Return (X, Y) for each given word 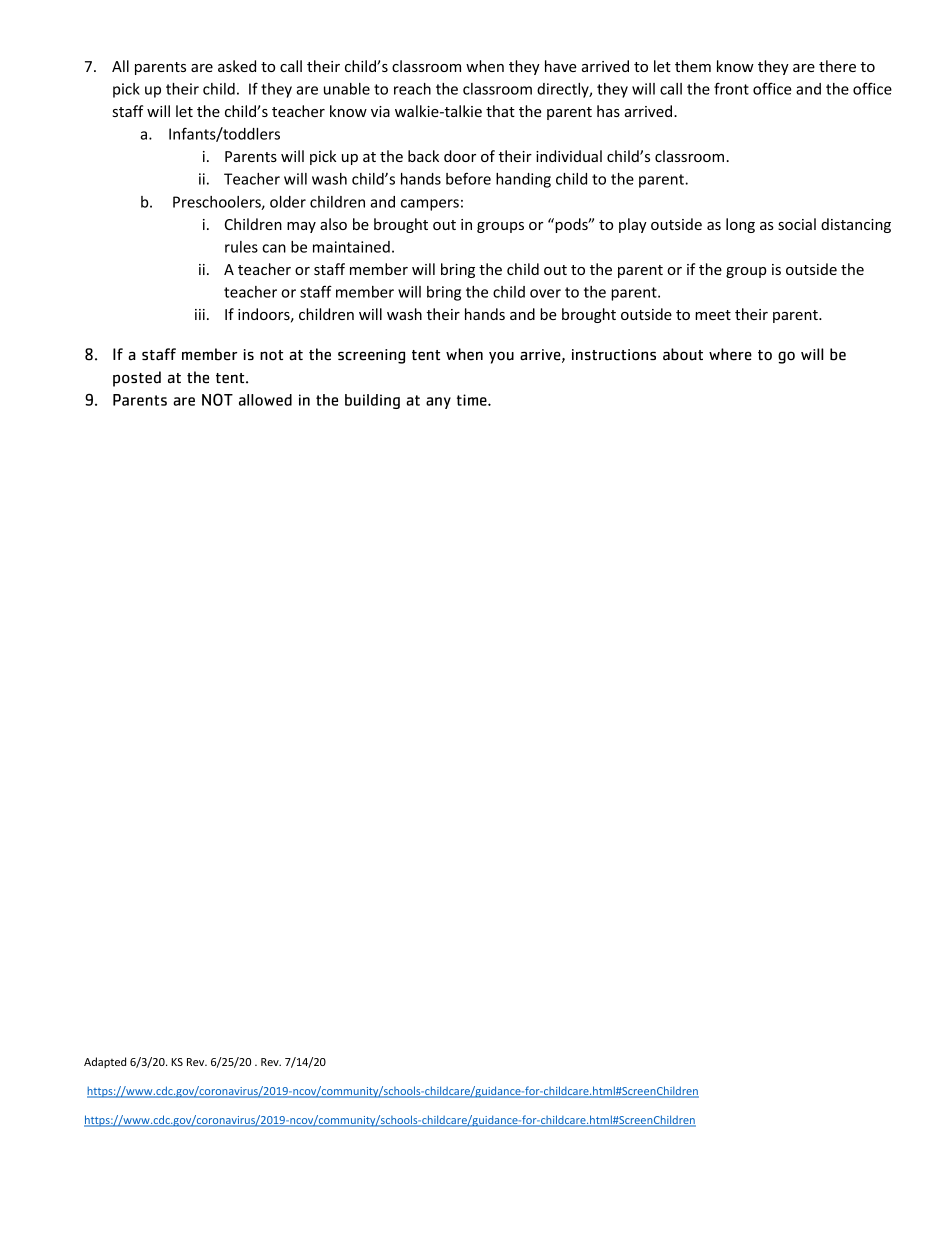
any (438, 403)
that (500, 111)
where (730, 354)
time (473, 400)
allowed (265, 400)
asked (237, 66)
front (731, 88)
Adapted (105, 1062)
